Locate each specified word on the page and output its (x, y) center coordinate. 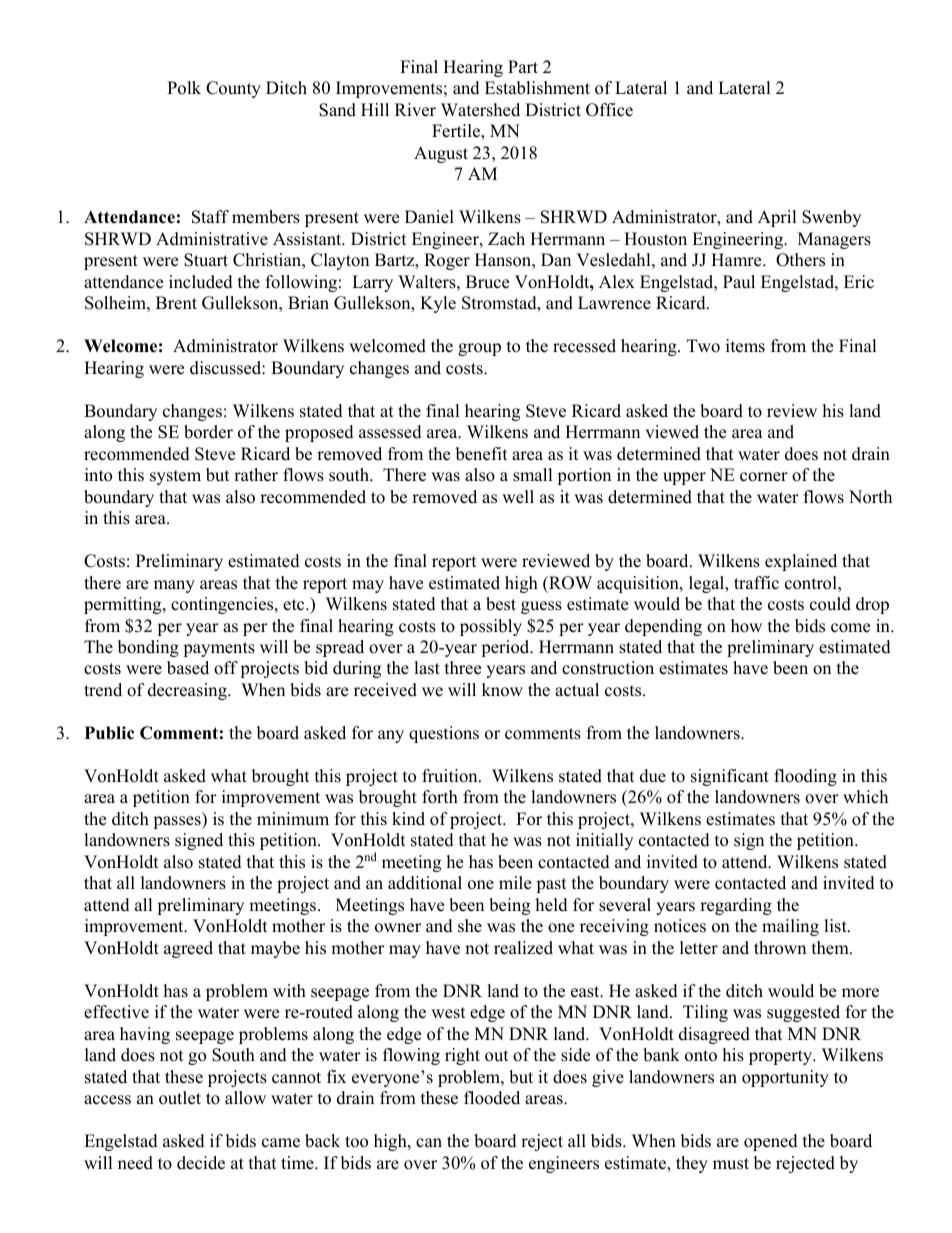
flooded (492, 1098)
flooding (805, 777)
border (208, 432)
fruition (451, 776)
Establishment (537, 88)
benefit (482, 454)
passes (178, 822)
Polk (184, 88)
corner (764, 477)
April (777, 218)
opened (771, 1142)
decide (201, 1163)
